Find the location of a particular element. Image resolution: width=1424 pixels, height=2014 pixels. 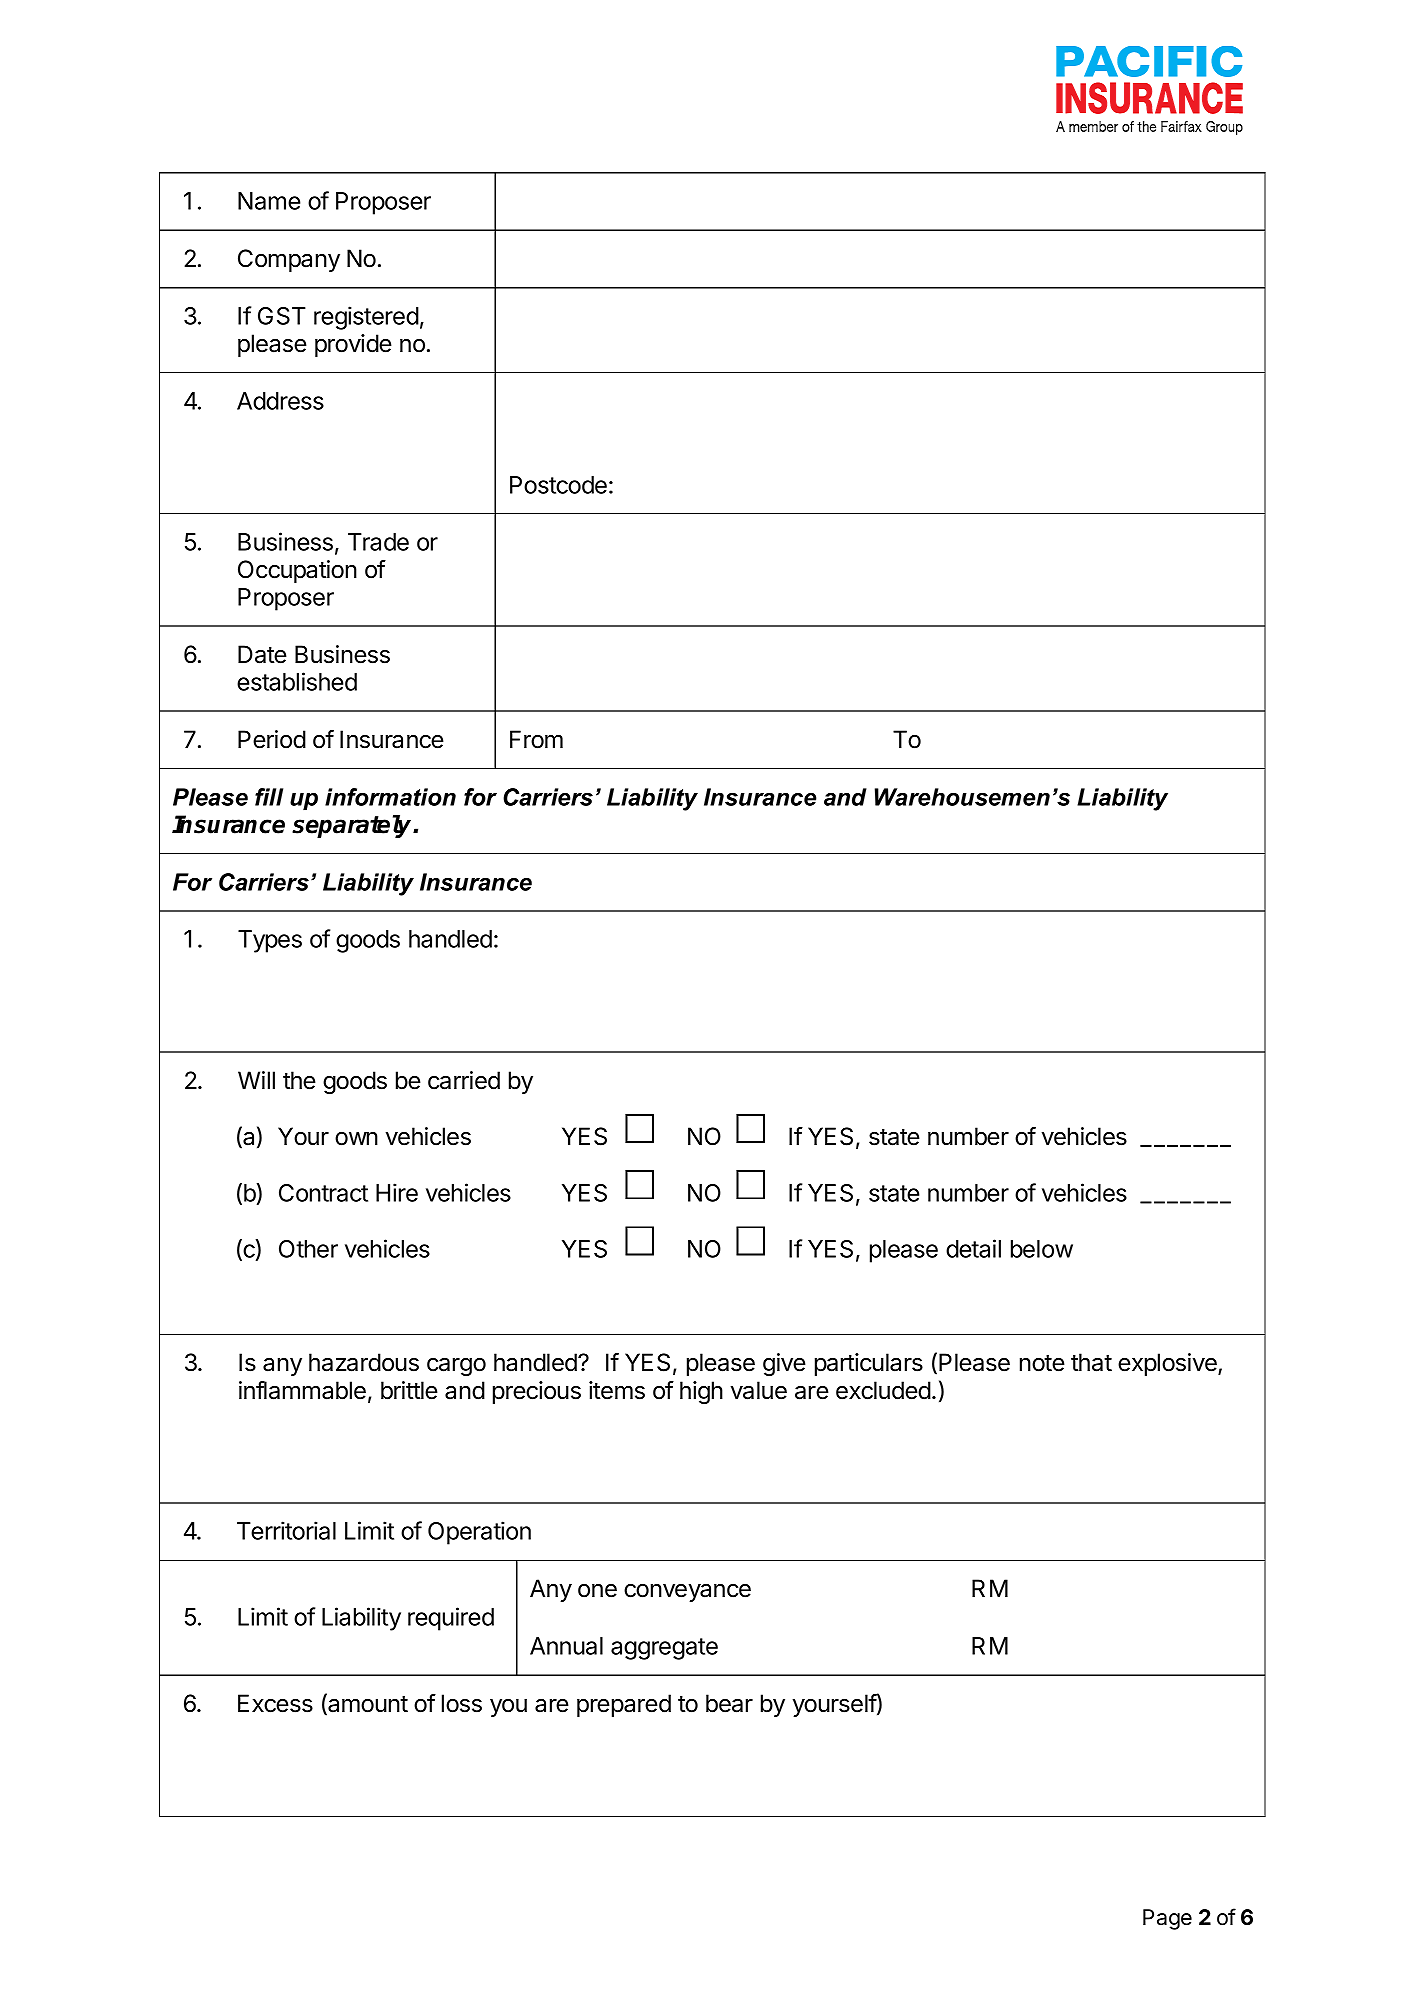

established is located at coordinates (297, 681).
